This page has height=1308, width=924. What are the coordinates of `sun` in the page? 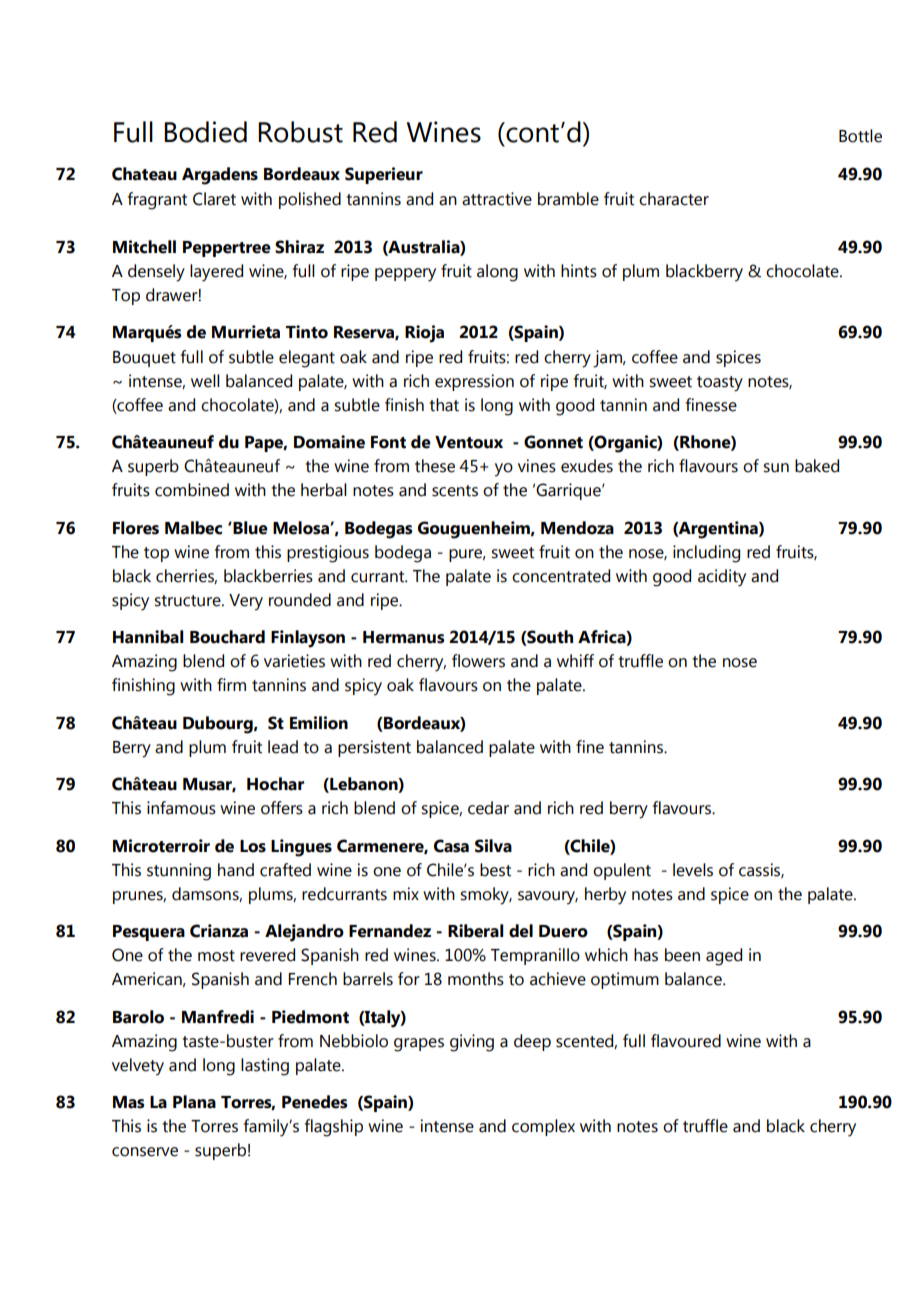 It's located at (776, 468).
